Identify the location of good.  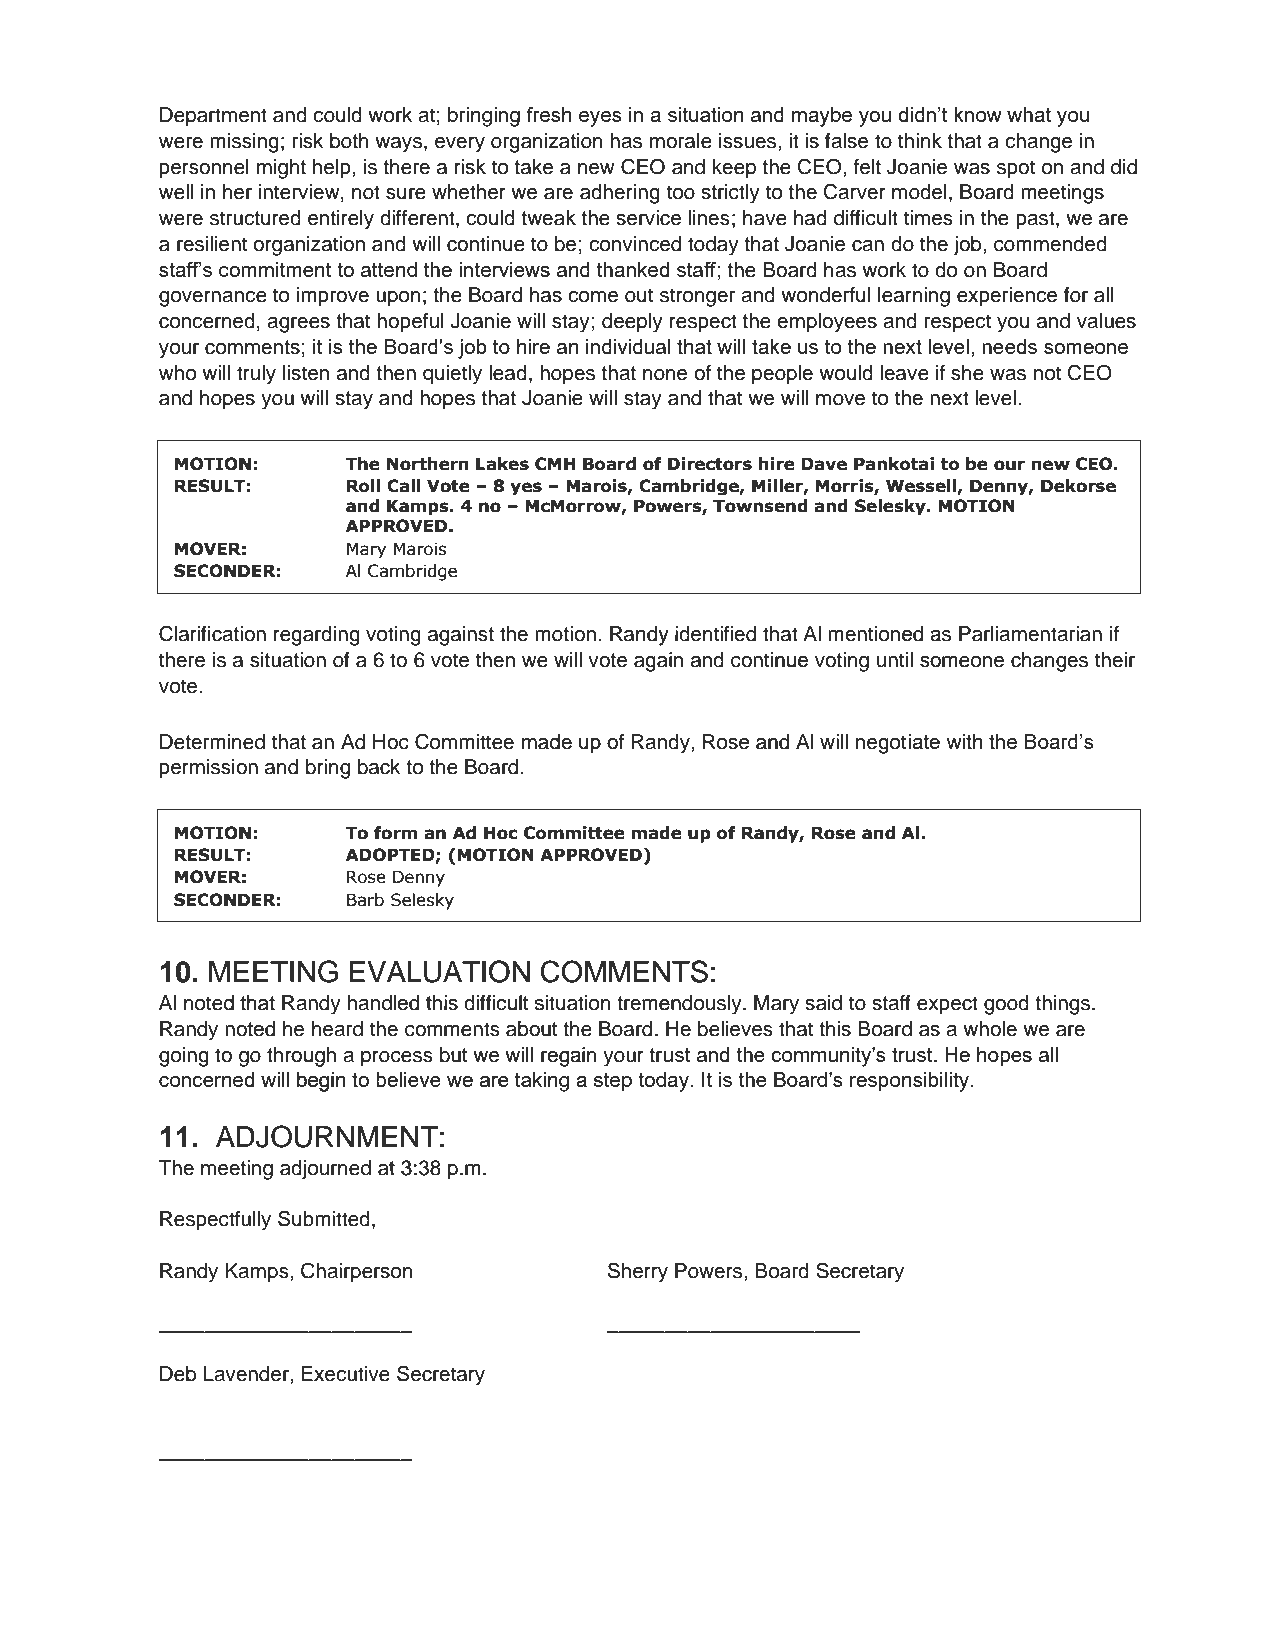
(1006, 1005).
